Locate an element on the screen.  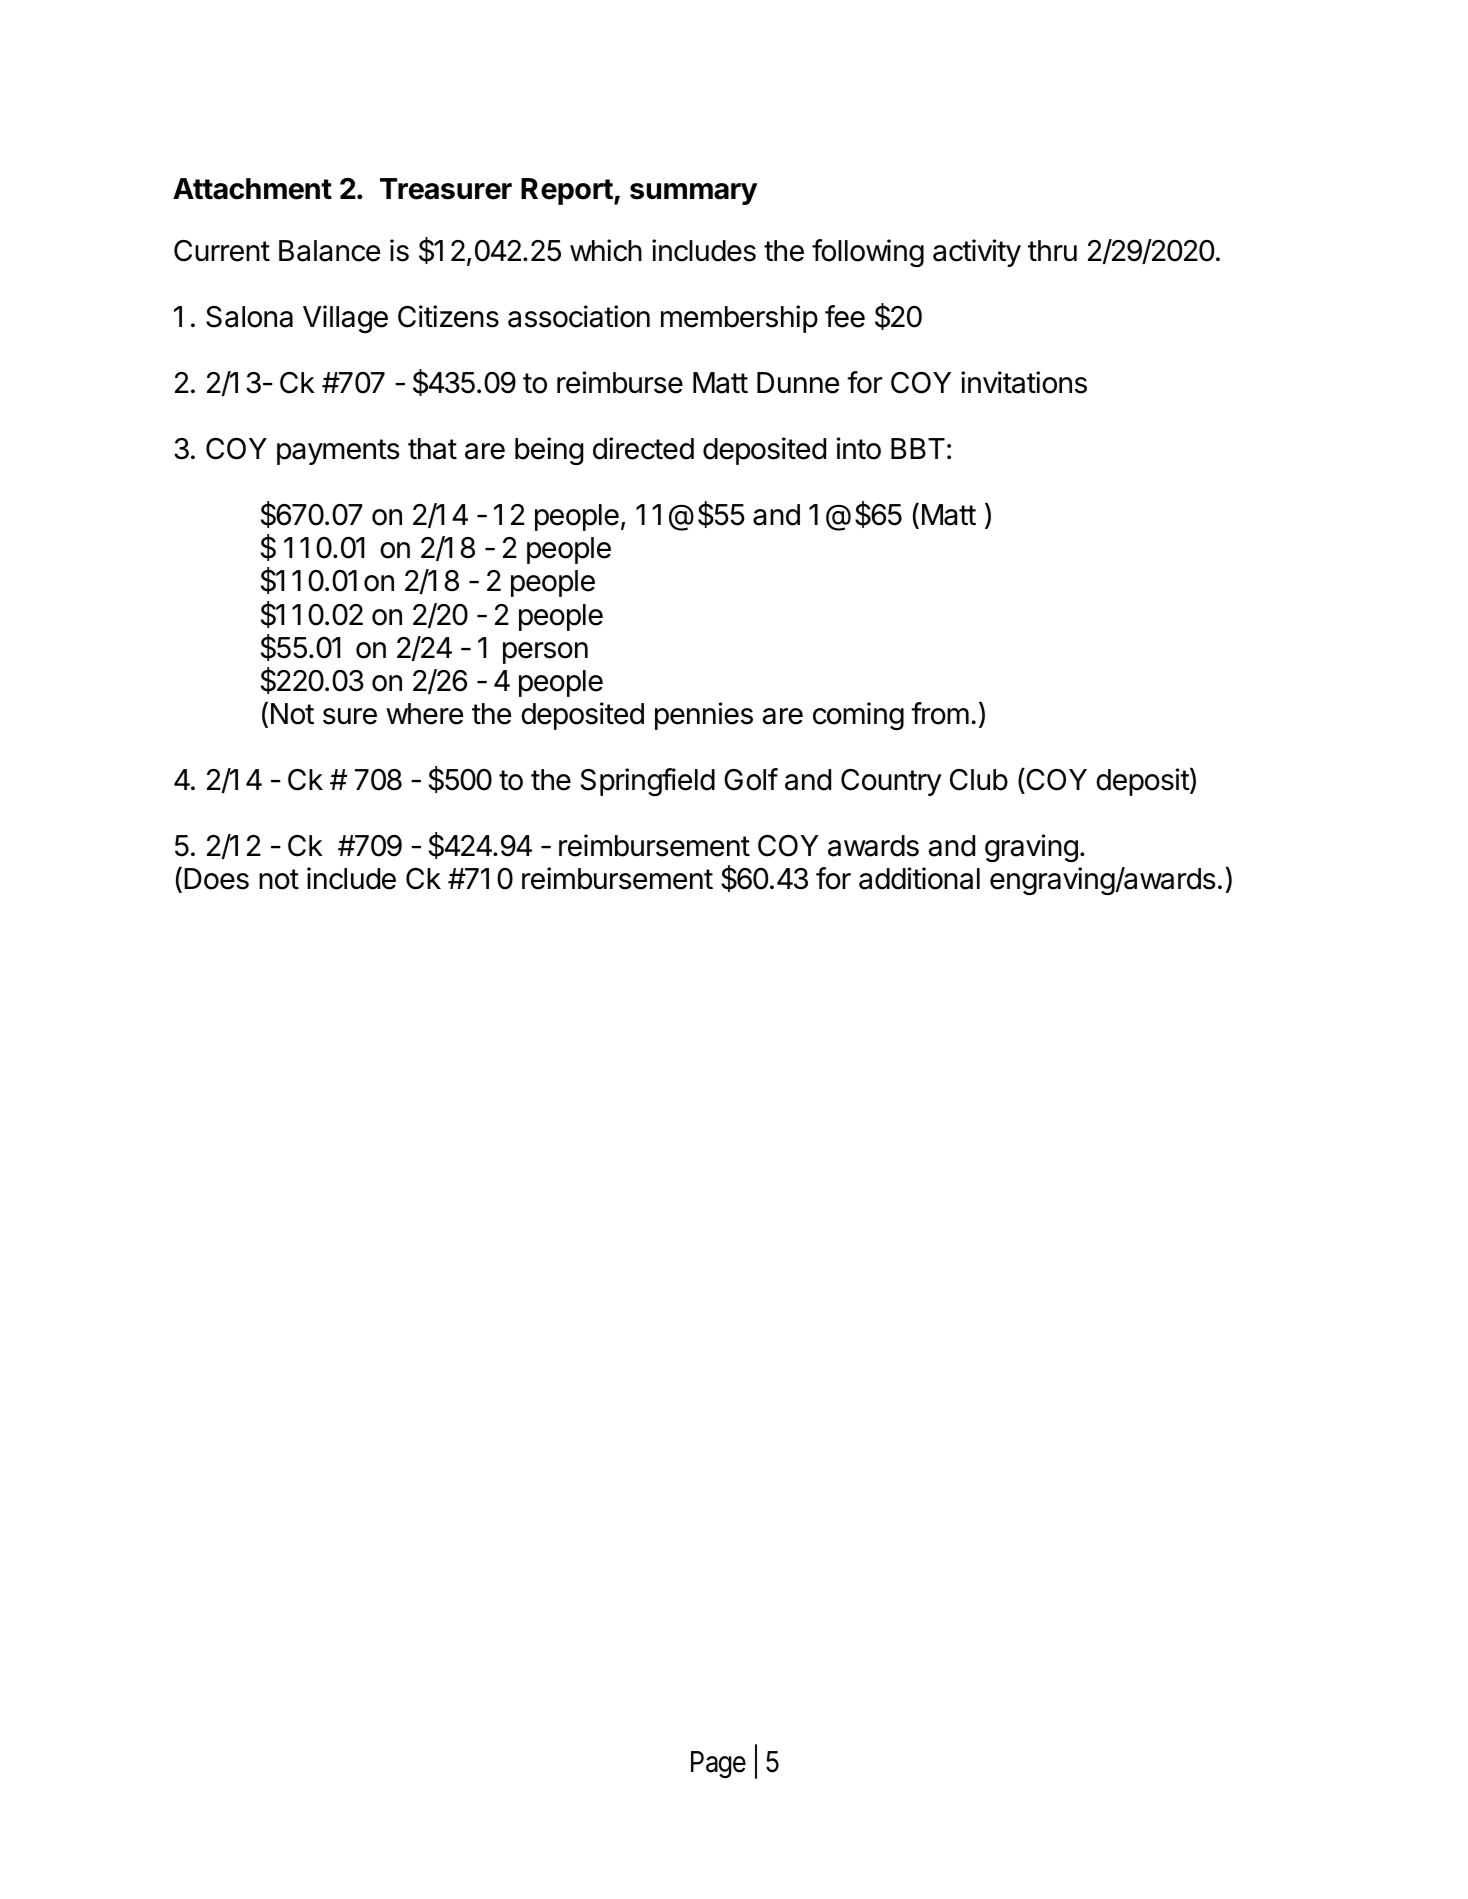
pennies is located at coordinates (704, 716).
